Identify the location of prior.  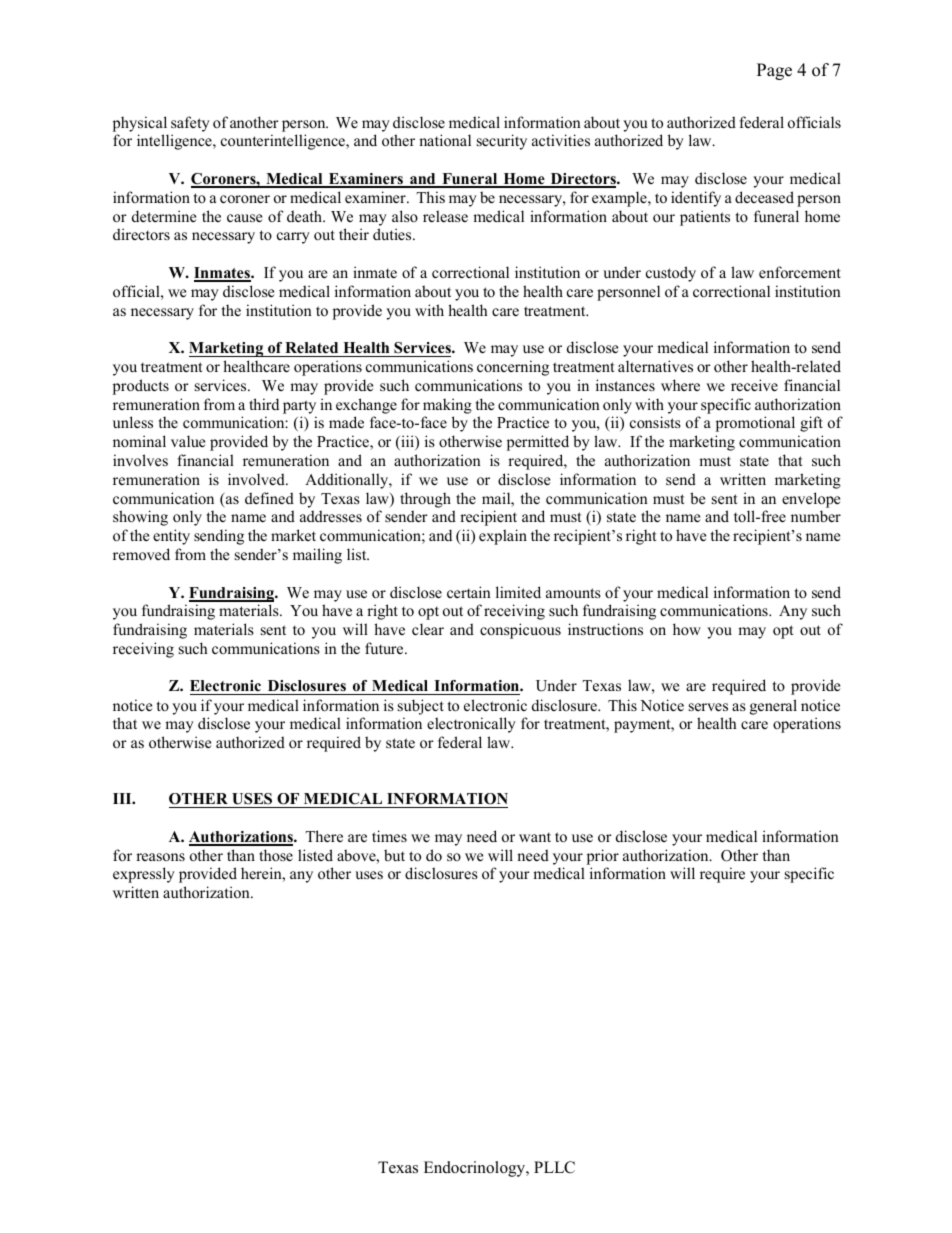
(603, 857).
